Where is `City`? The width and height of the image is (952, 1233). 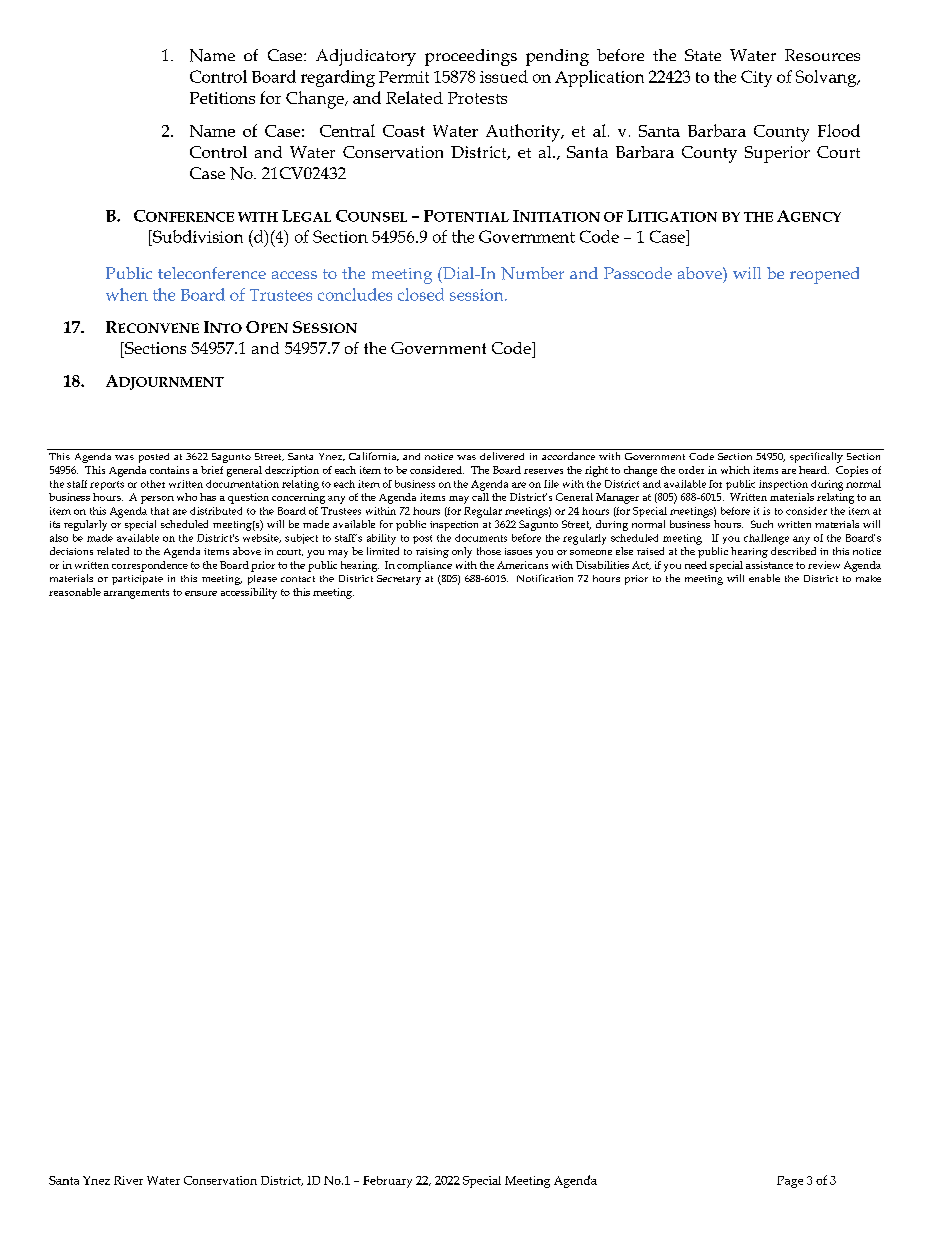
City is located at coordinates (756, 78).
